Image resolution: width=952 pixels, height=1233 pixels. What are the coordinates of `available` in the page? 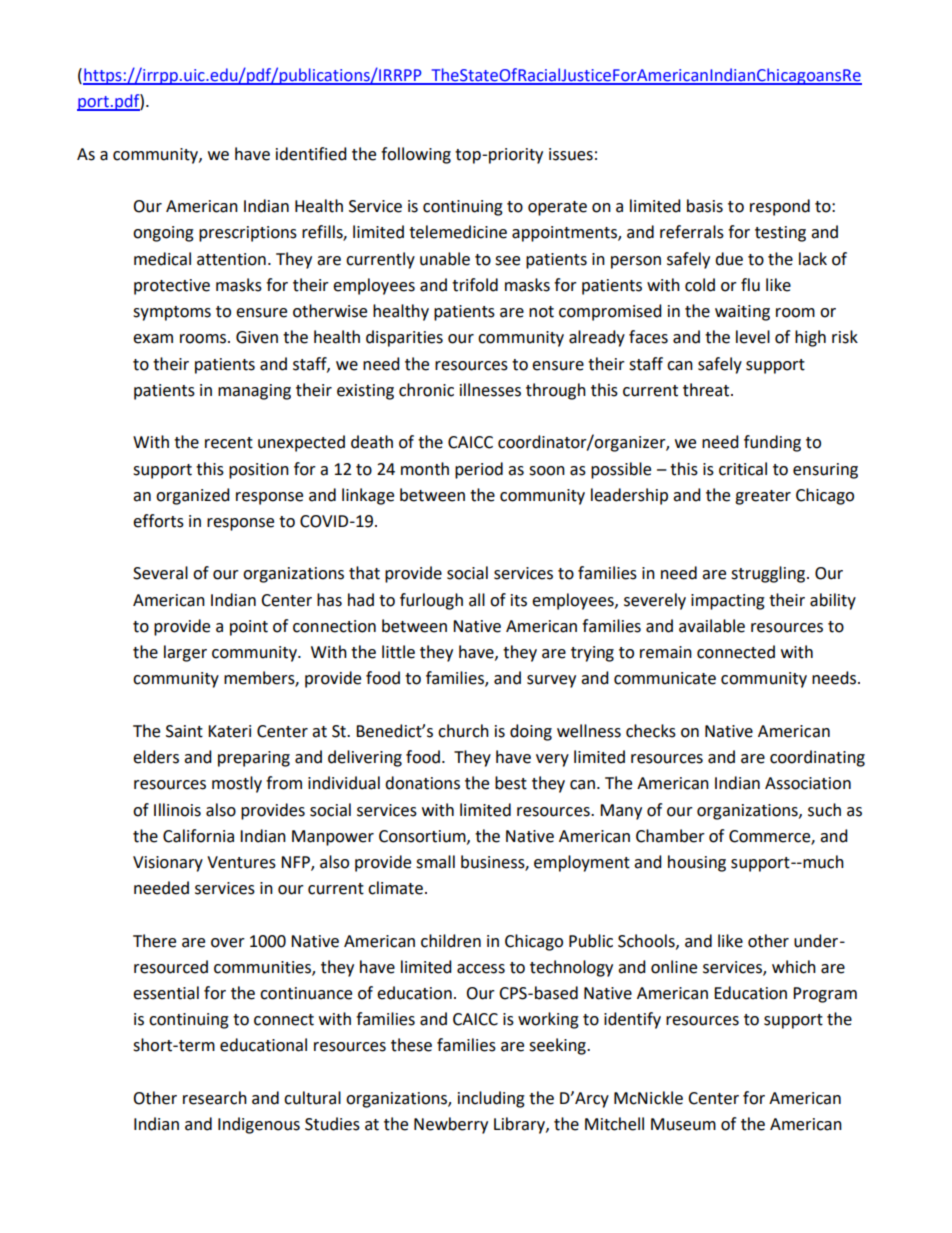 It's located at (712, 626).
